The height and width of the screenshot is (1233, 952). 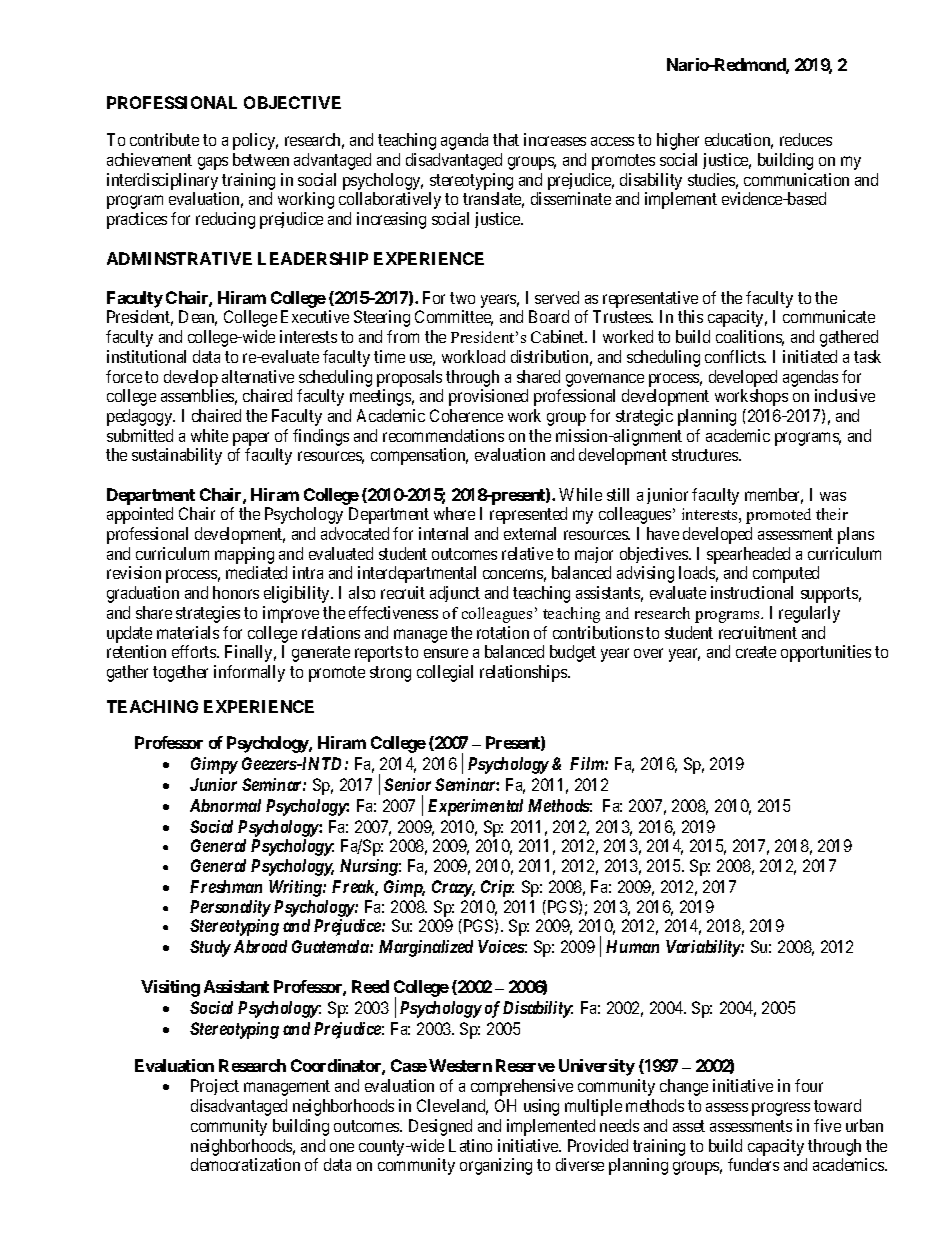 What do you see at coordinates (796, 179) in the screenshot?
I see `communication` at bounding box center [796, 179].
